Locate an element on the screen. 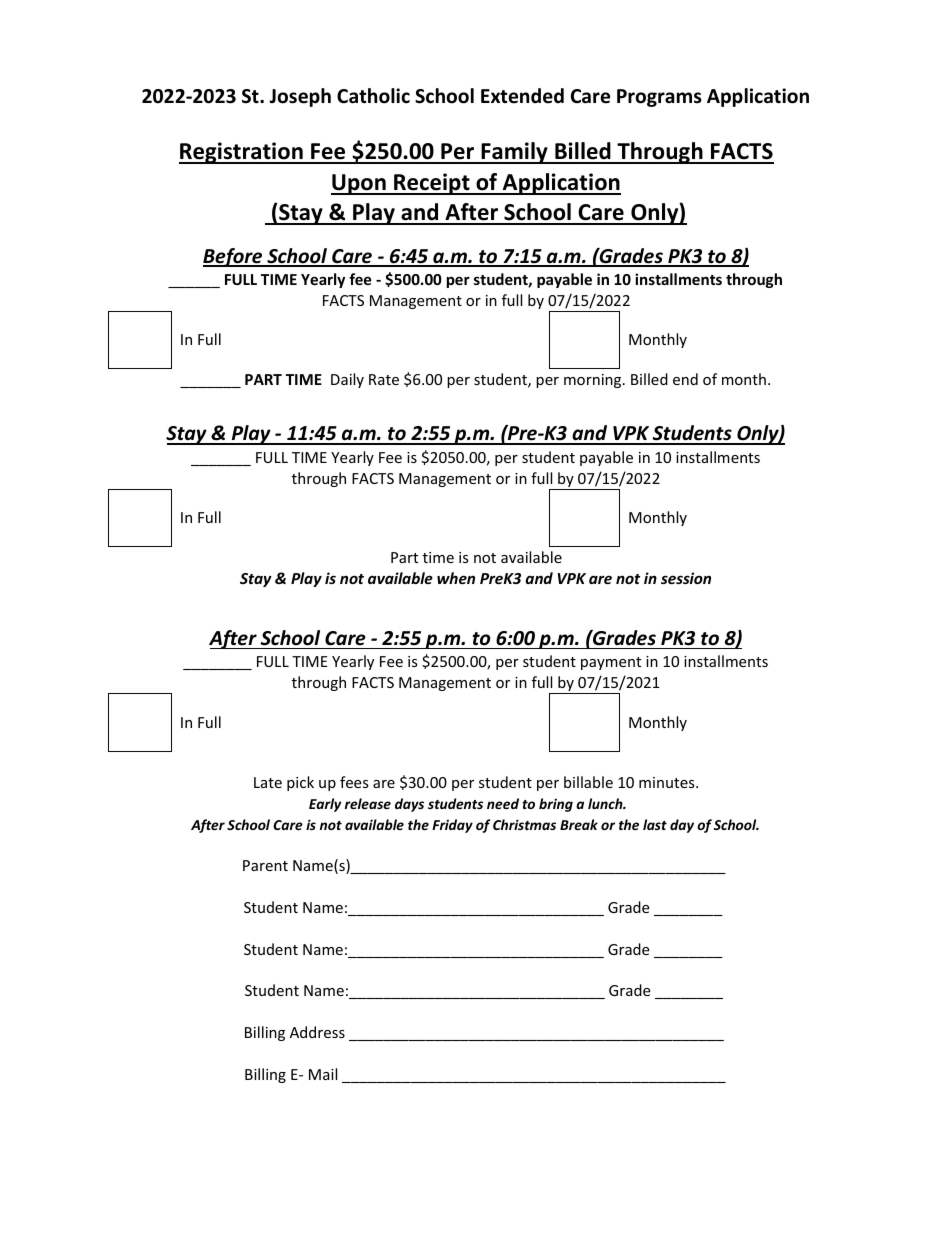  morning is located at coordinates (594, 381).
